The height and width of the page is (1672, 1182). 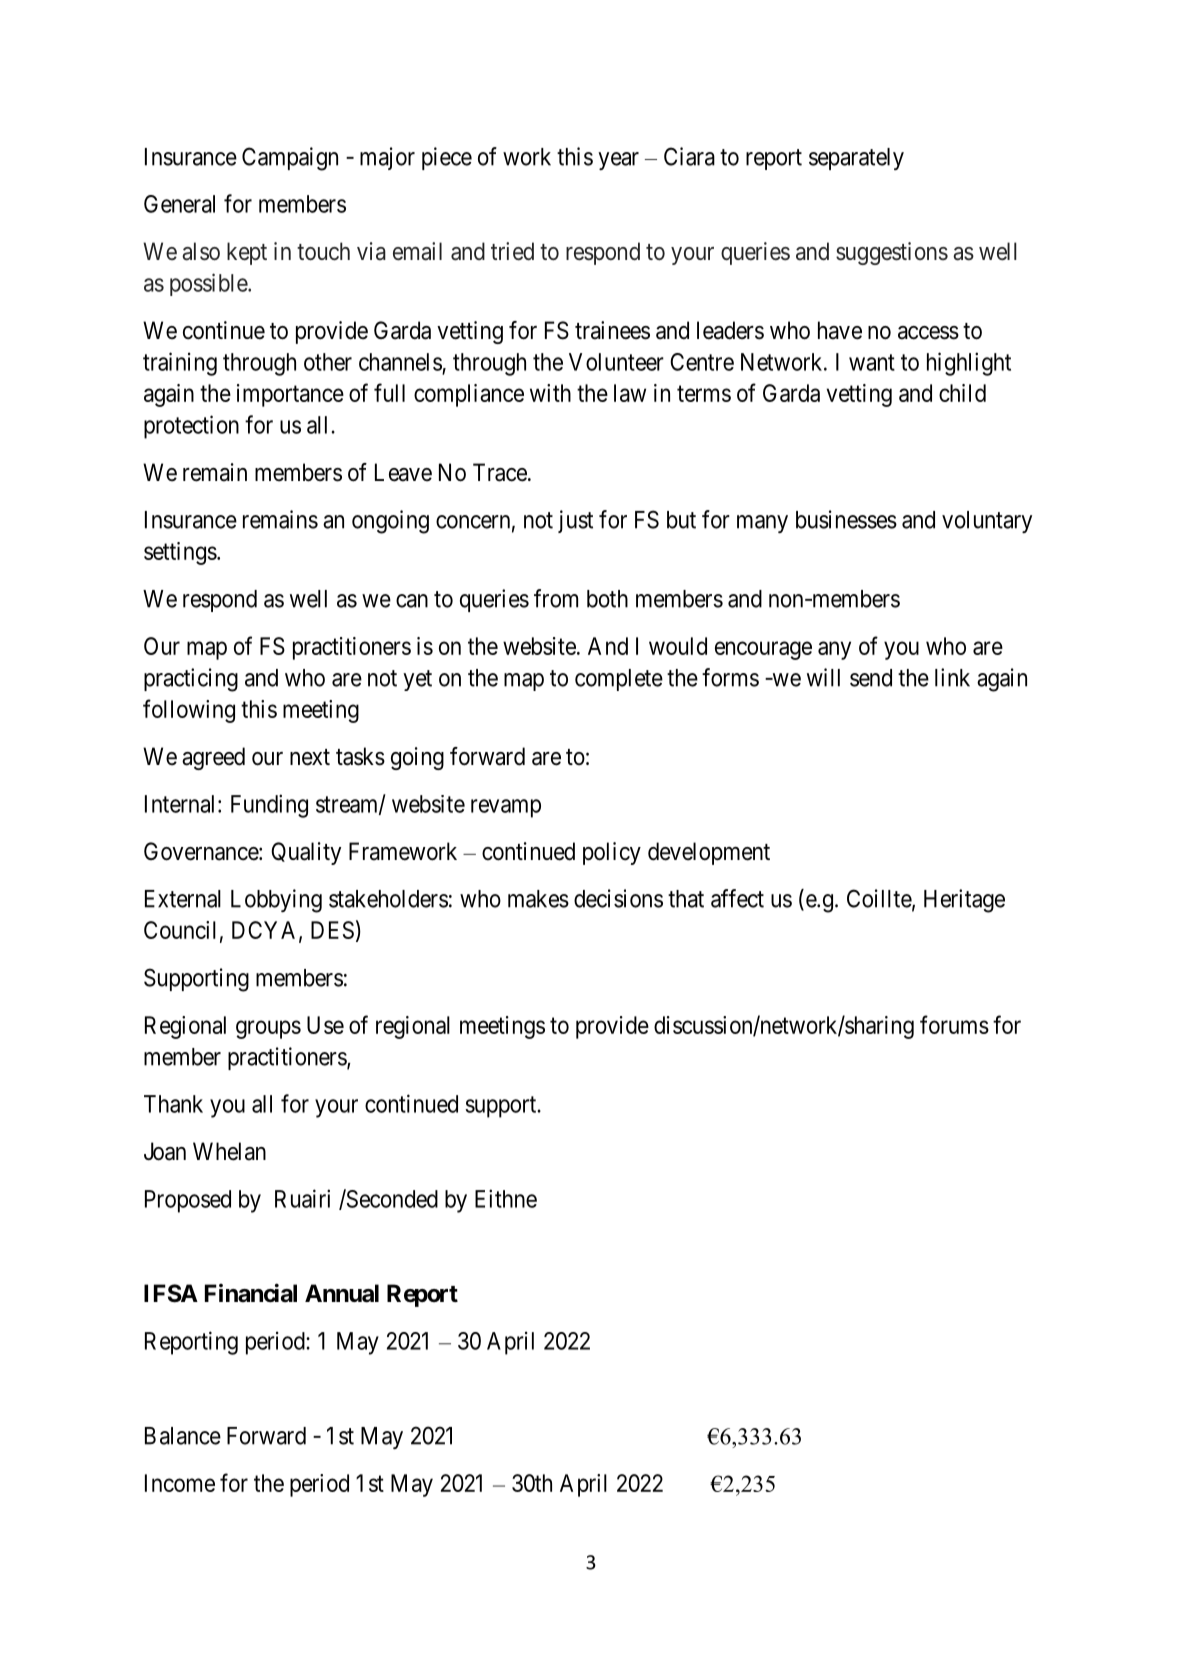 I want to click on Campaign, so click(x=290, y=159).
